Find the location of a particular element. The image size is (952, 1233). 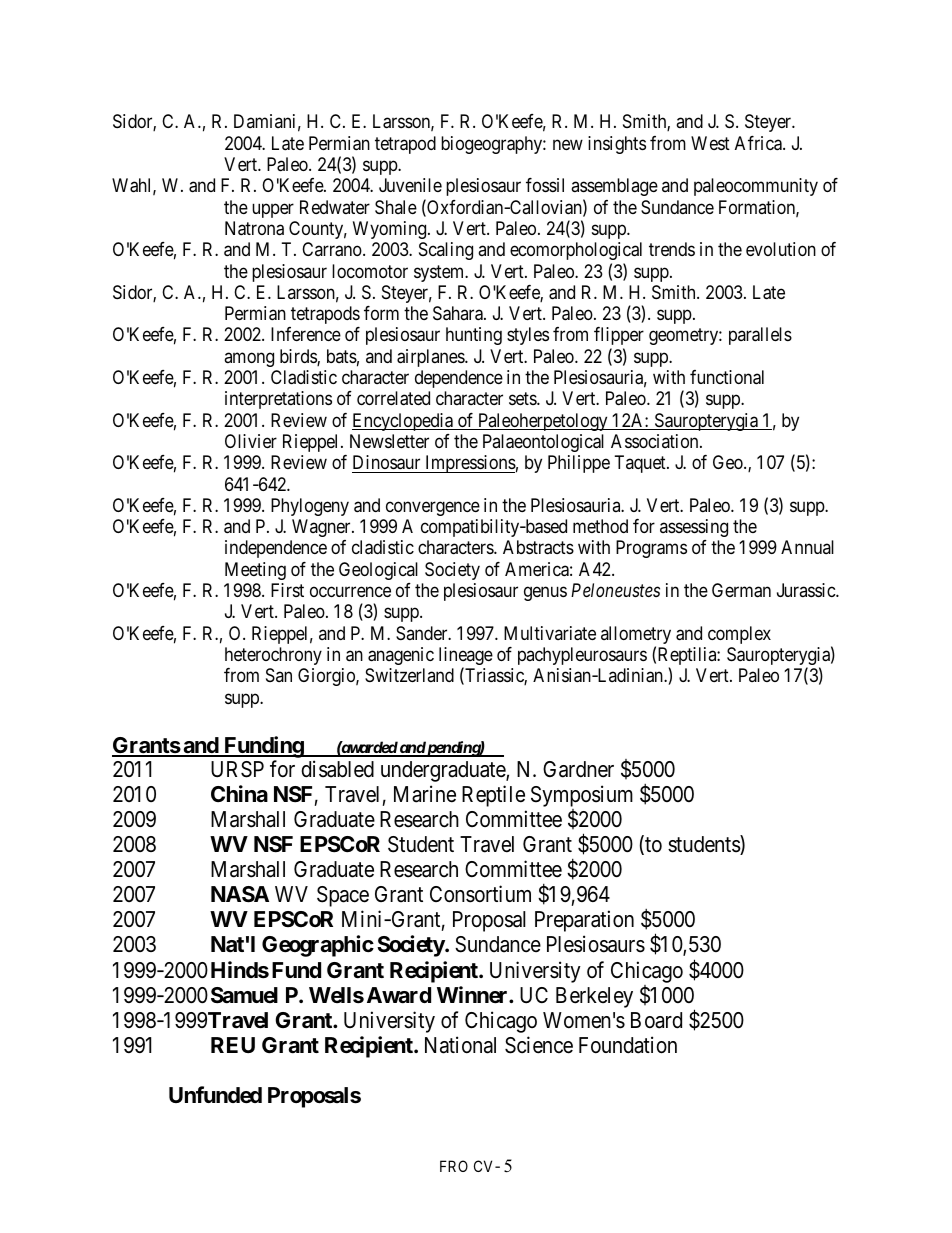

Olivier is located at coordinates (251, 441).
